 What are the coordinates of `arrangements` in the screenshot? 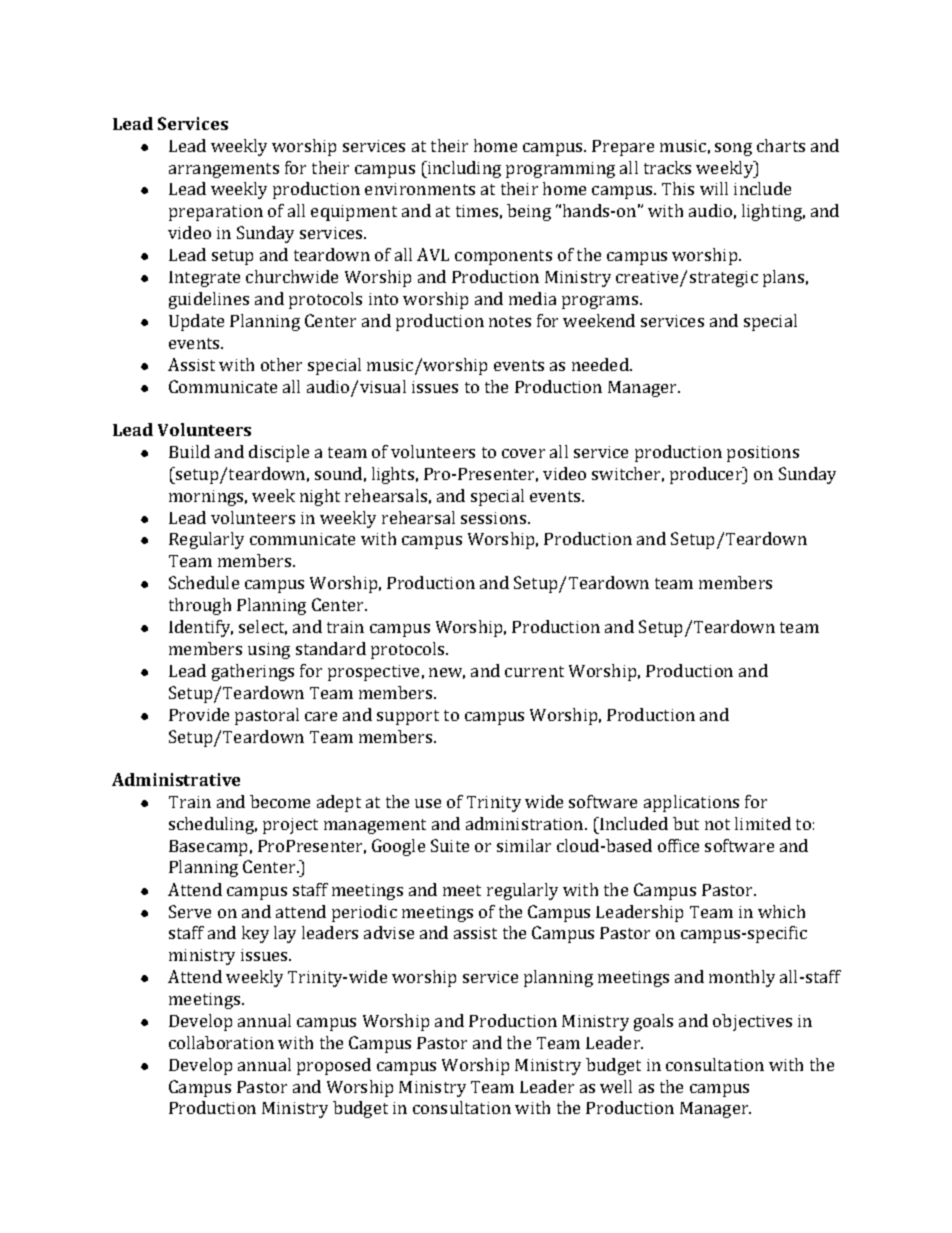 It's located at (224, 170).
